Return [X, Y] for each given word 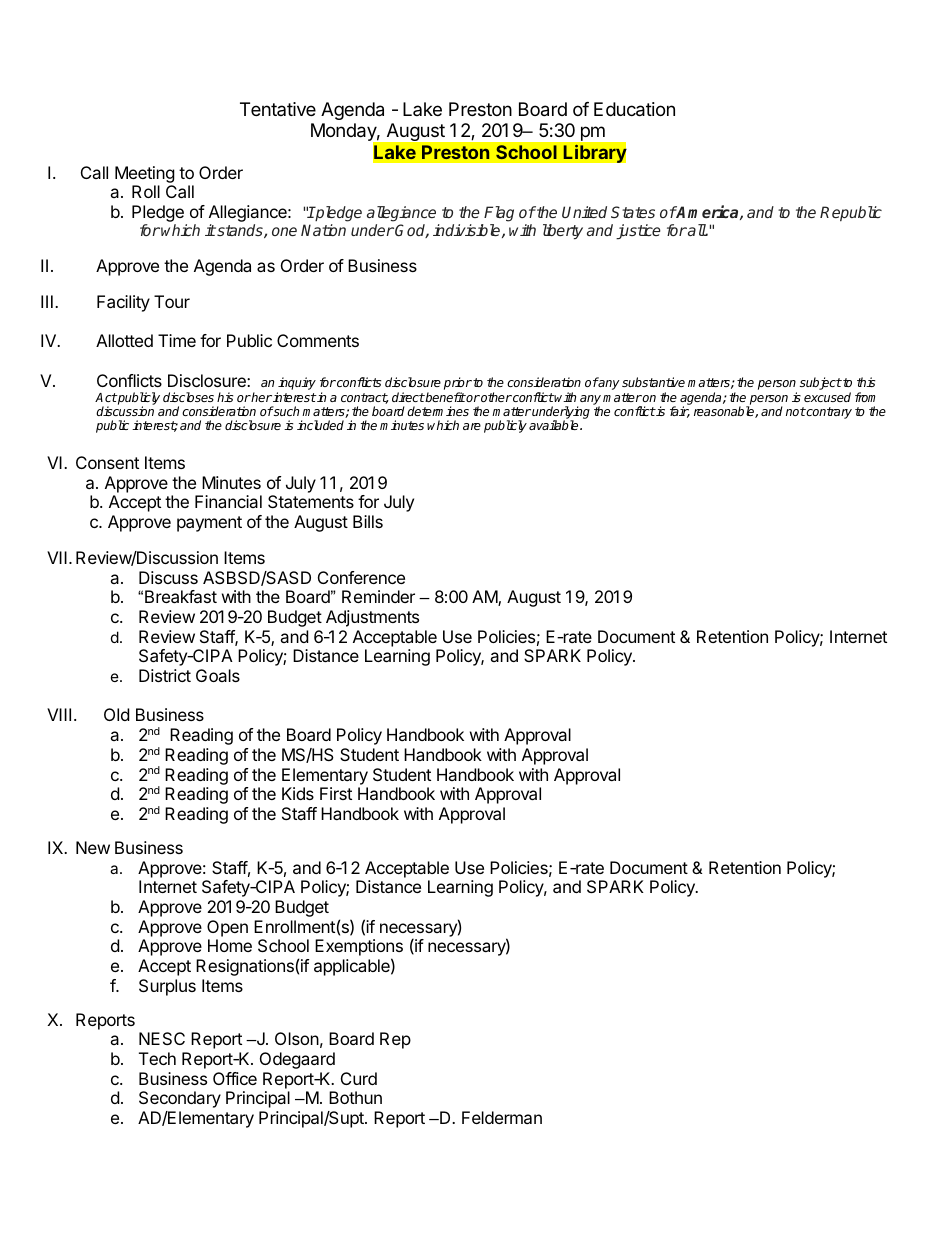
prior [458, 383]
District [165, 675]
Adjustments [372, 618]
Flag [498, 215]
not [796, 411]
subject [821, 383]
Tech [157, 1058]
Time [177, 340]
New [93, 847]
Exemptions [359, 949]
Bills [368, 521]
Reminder [378, 596]
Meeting [145, 176]
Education [634, 109]
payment [209, 524]
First [336, 793]
